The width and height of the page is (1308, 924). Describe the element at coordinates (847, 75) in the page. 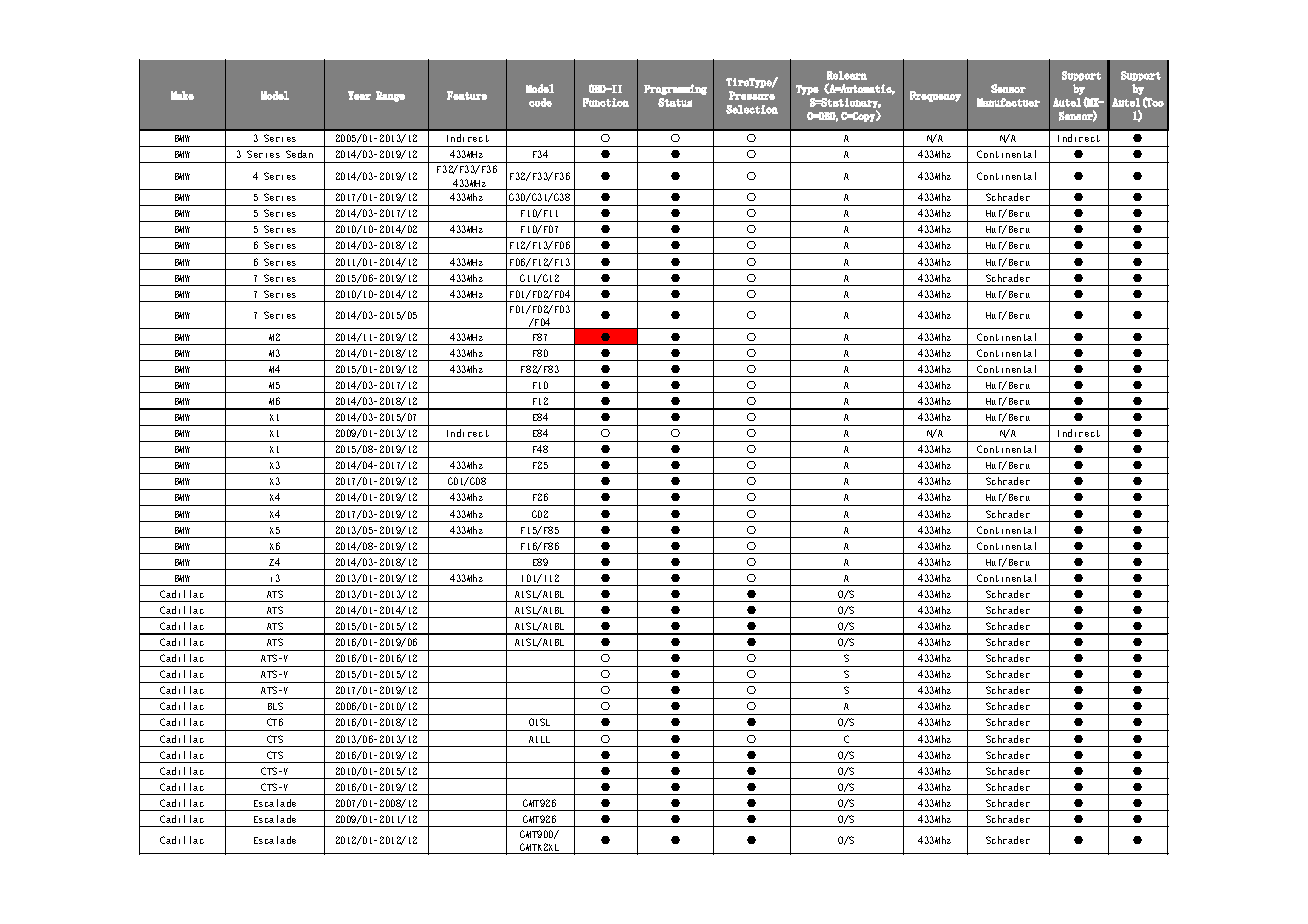

I see `Relearn` at that location.
